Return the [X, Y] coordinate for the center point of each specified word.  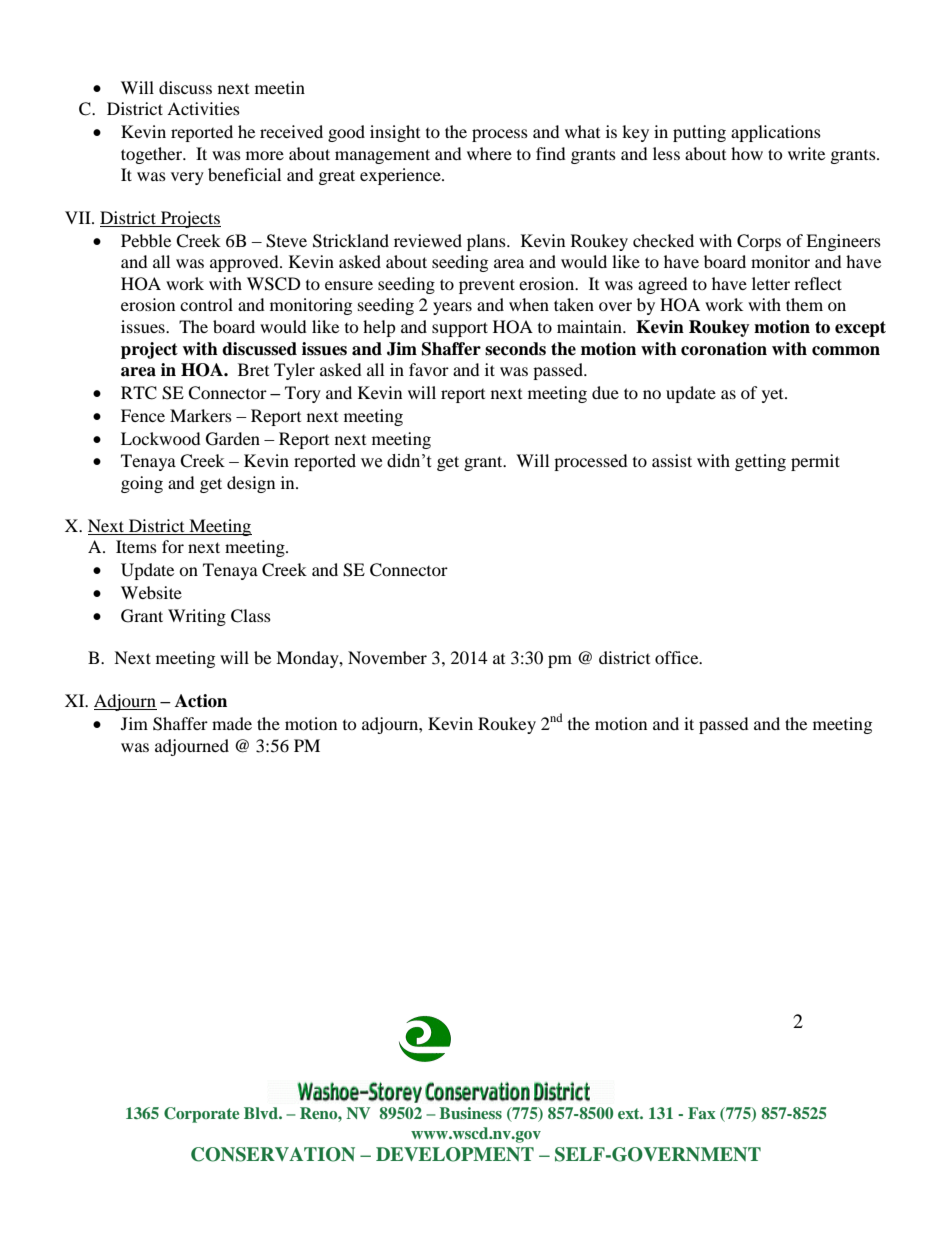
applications [776, 133]
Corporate [201, 1115]
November [387, 657]
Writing [197, 617]
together [153, 155]
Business [470, 1113]
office [678, 657]
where [489, 153]
